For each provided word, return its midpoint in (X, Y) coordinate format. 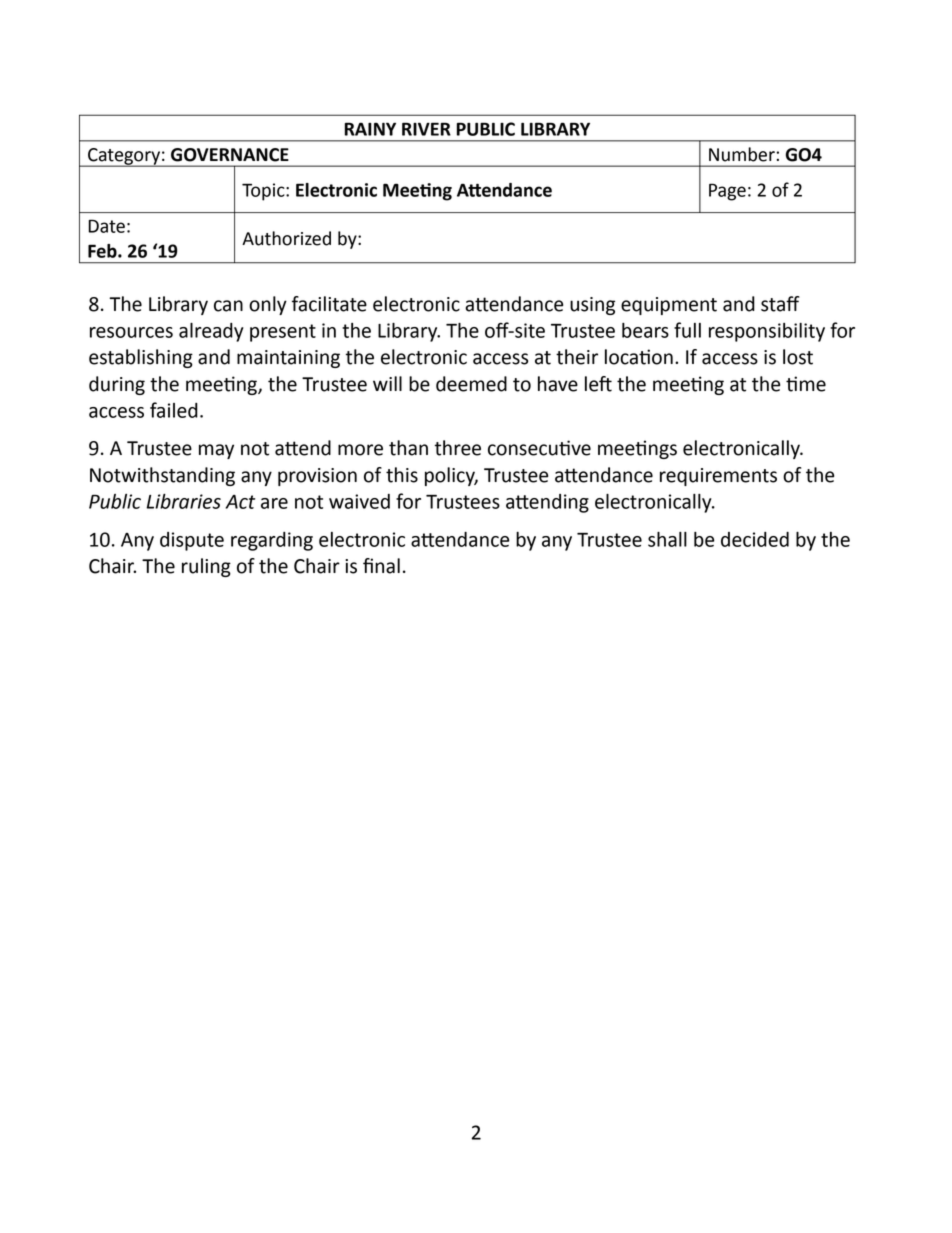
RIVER (426, 129)
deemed (471, 384)
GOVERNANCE (230, 155)
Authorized (286, 238)
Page (727, 192)
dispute (192, 541)
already (211, 332)
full (687, 330)
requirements (718, 477)
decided (755, 539)
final (381, 566)
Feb (103, 251)
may (216, 451)
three (458, 448)
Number (743, 154)
